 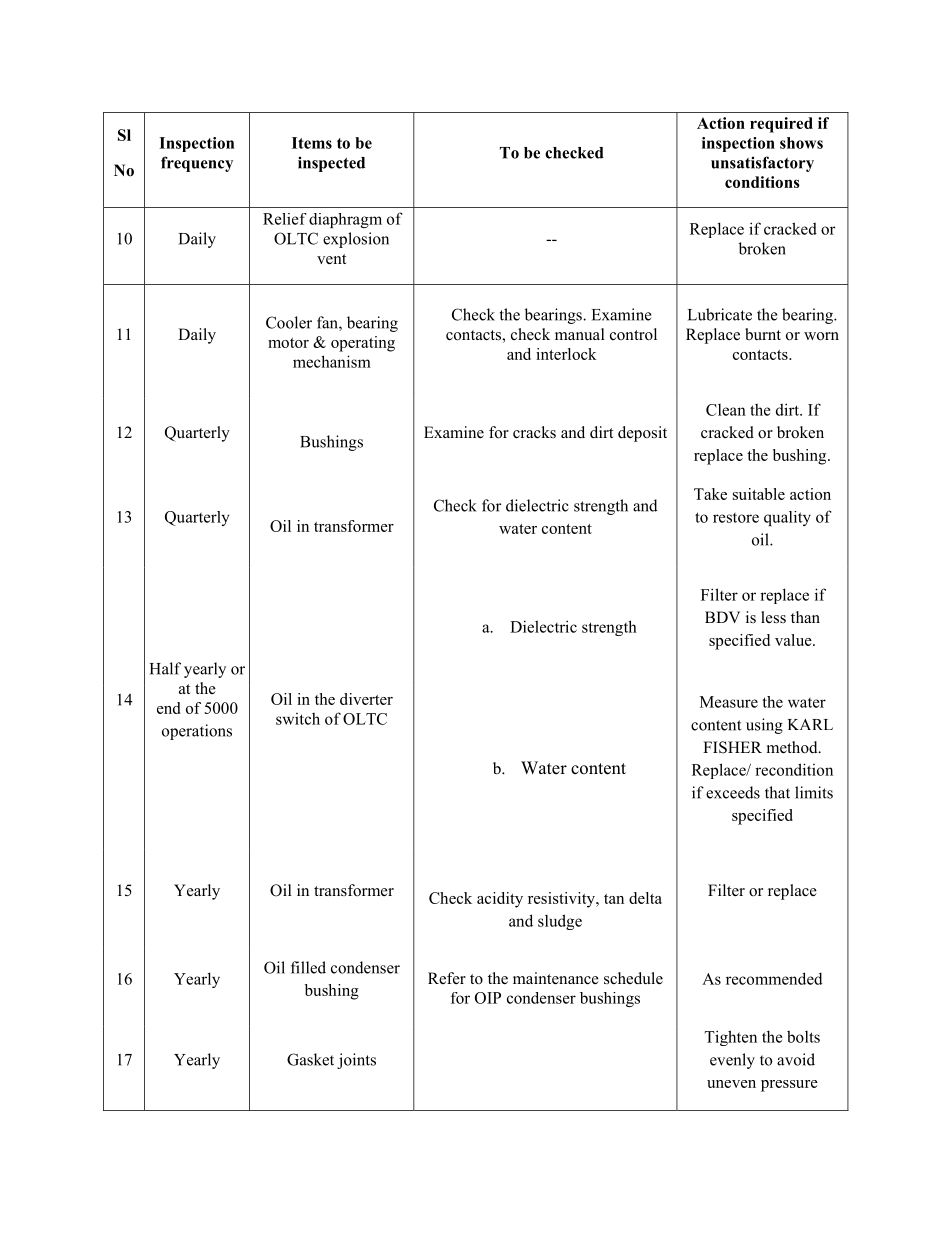 I want to click on Clean, so click(x=726, y=410).
